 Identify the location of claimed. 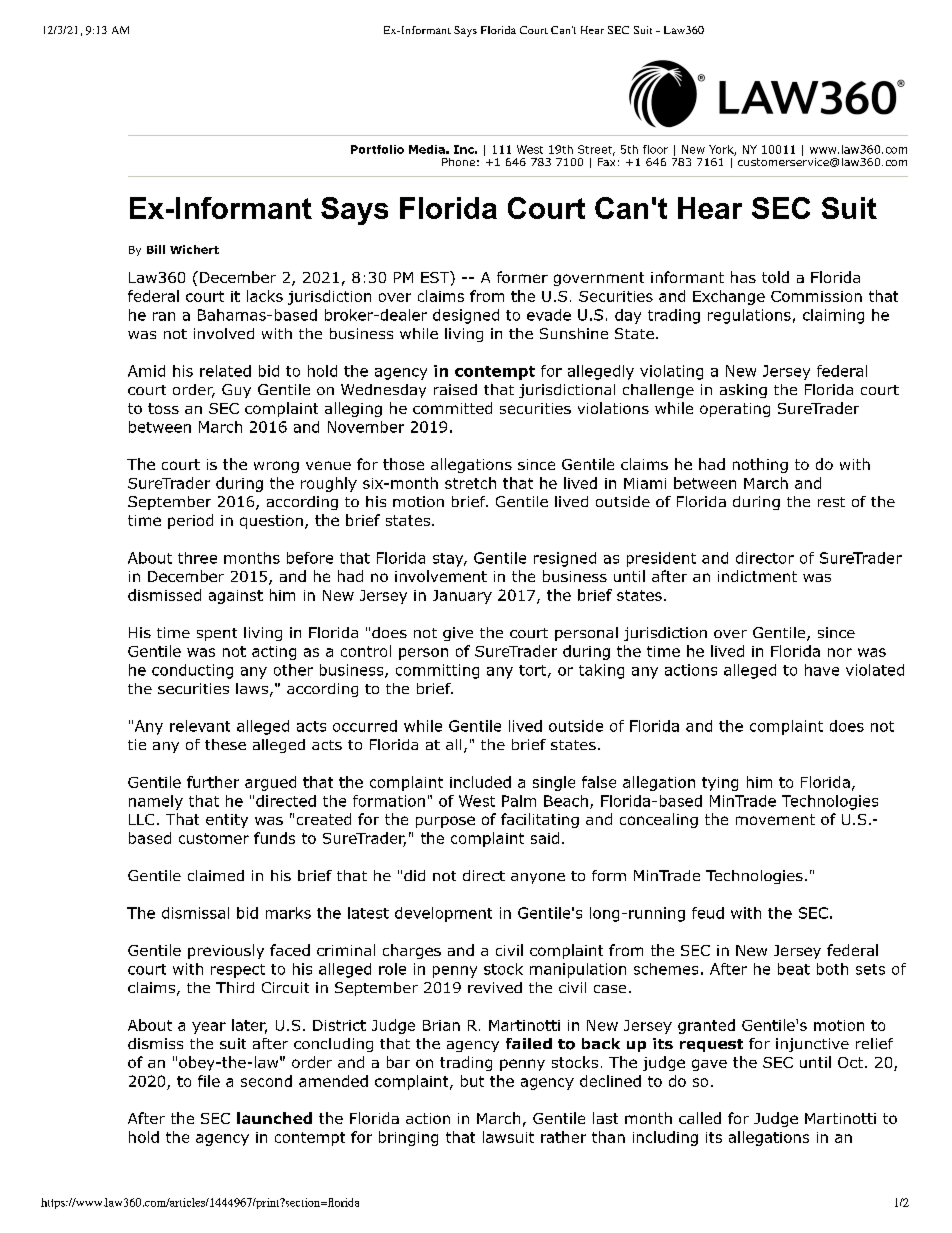
(216, 875).
